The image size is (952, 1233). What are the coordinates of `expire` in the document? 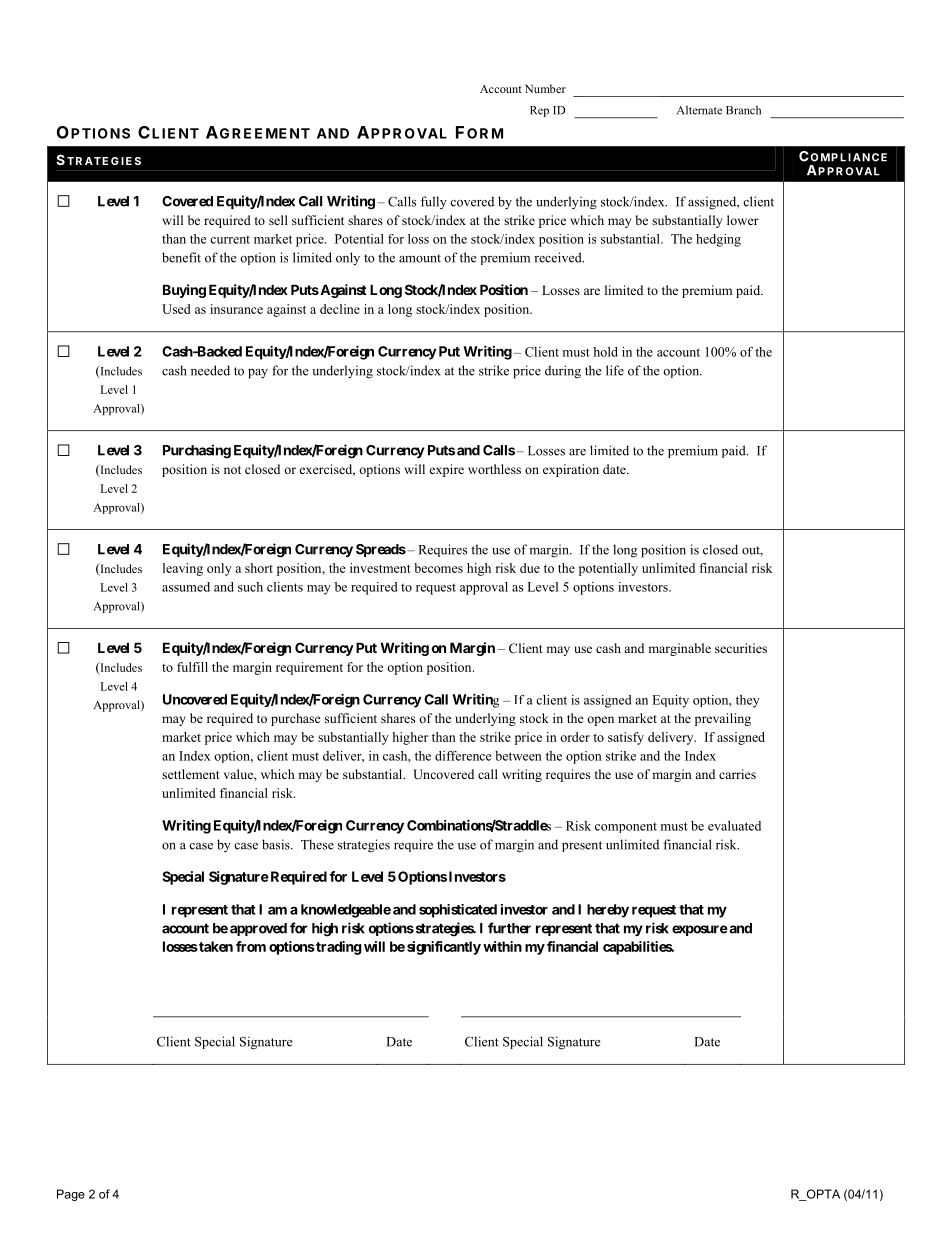 It's located at (447, 470).
